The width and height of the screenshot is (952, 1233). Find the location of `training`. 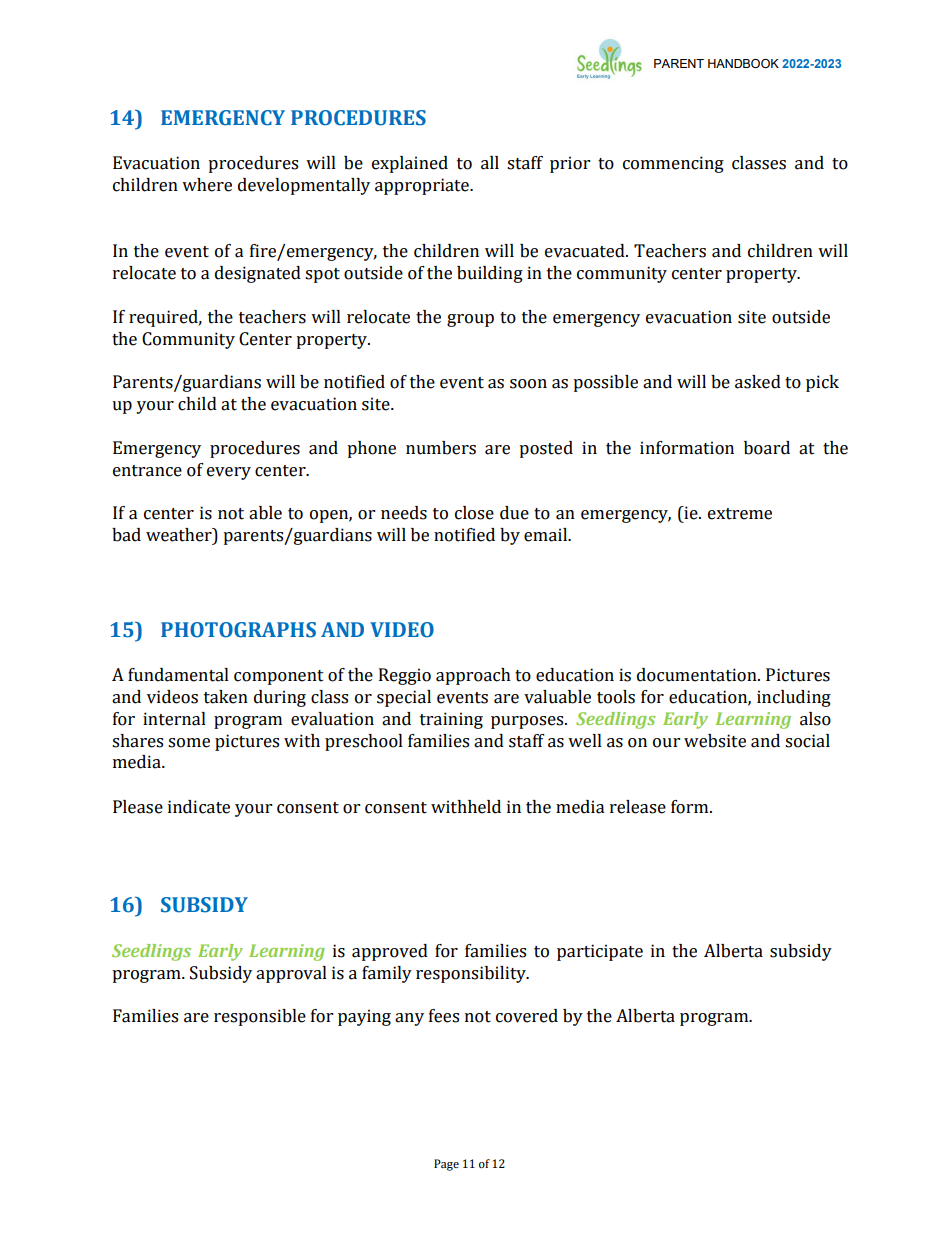

training is located at coordinates (451, 720).
